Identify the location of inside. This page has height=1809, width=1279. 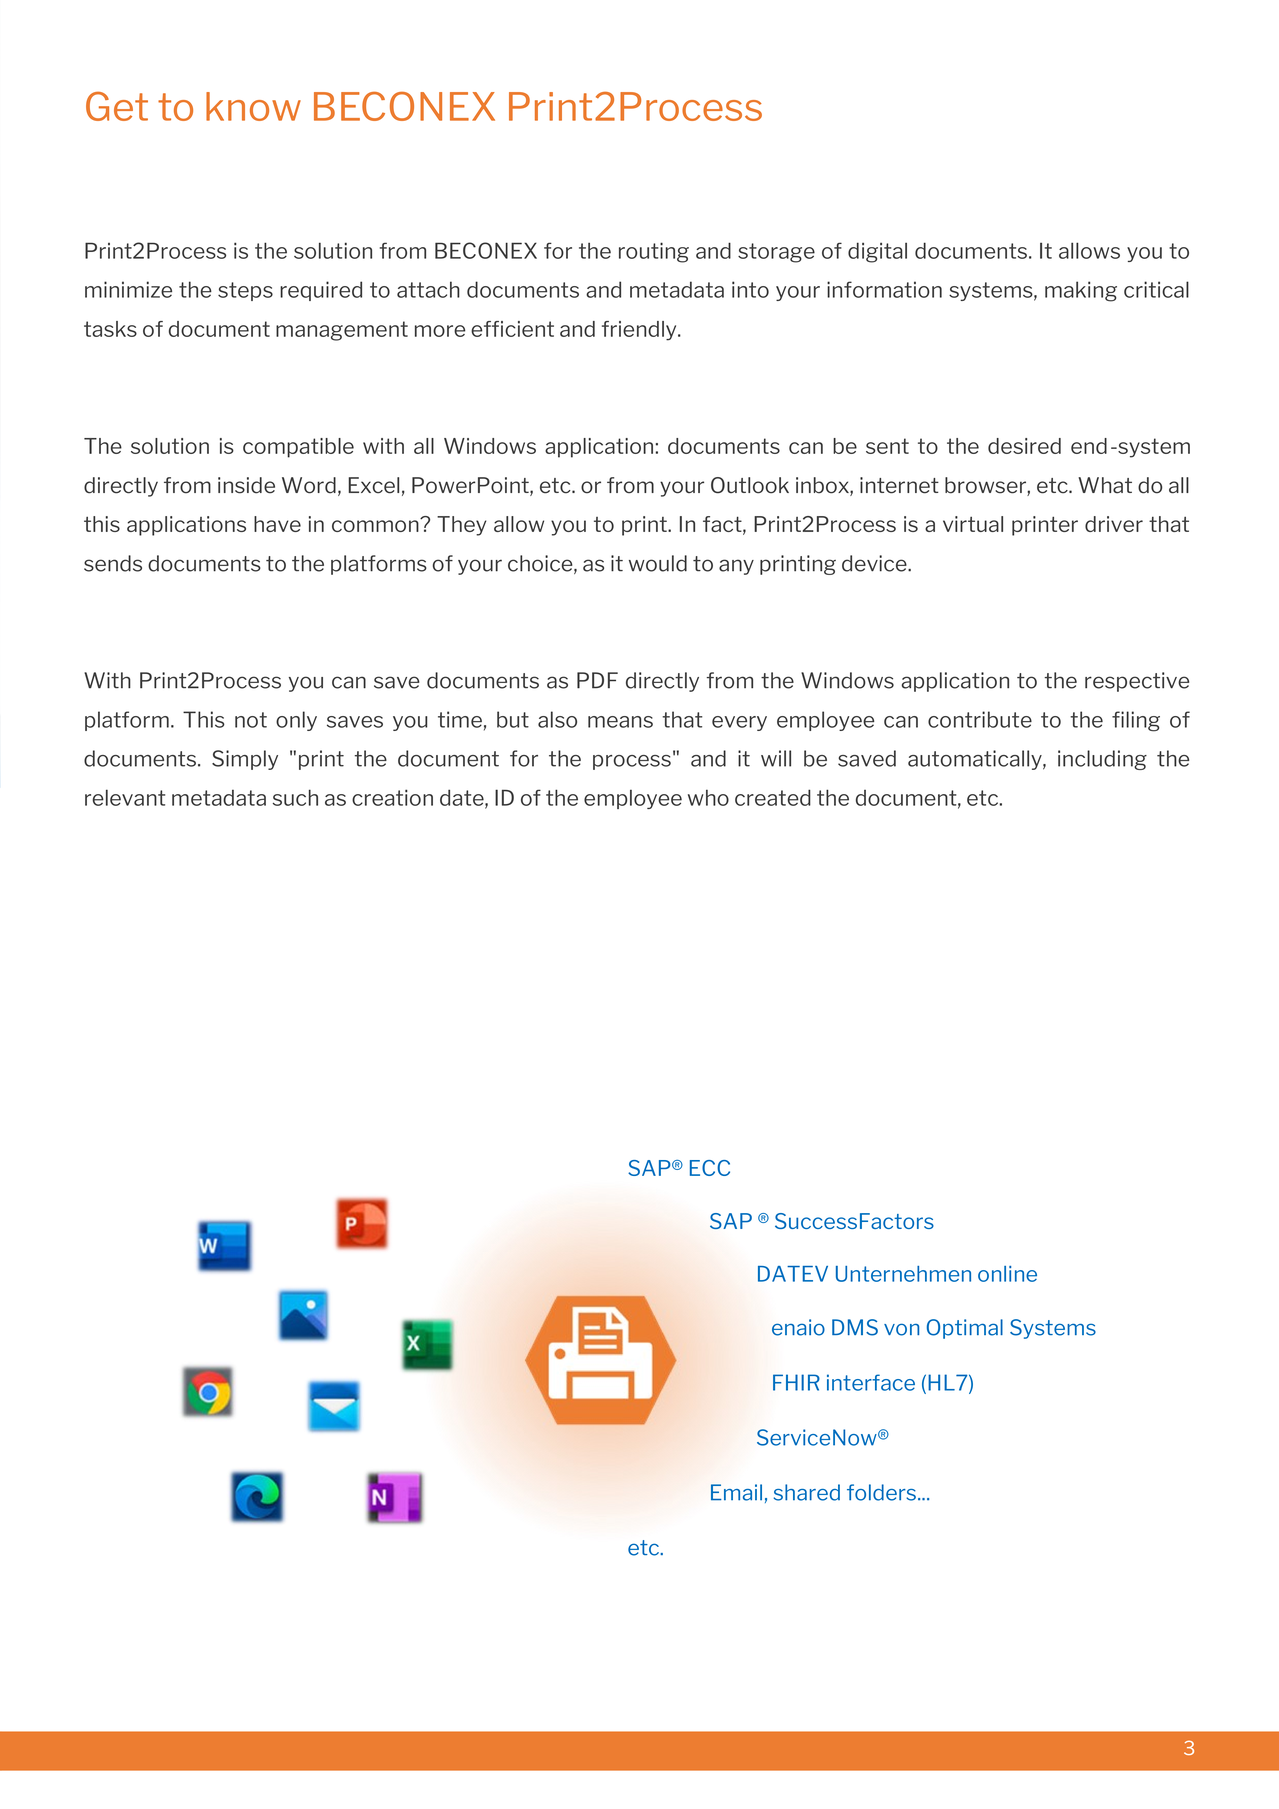
(246, 485).
